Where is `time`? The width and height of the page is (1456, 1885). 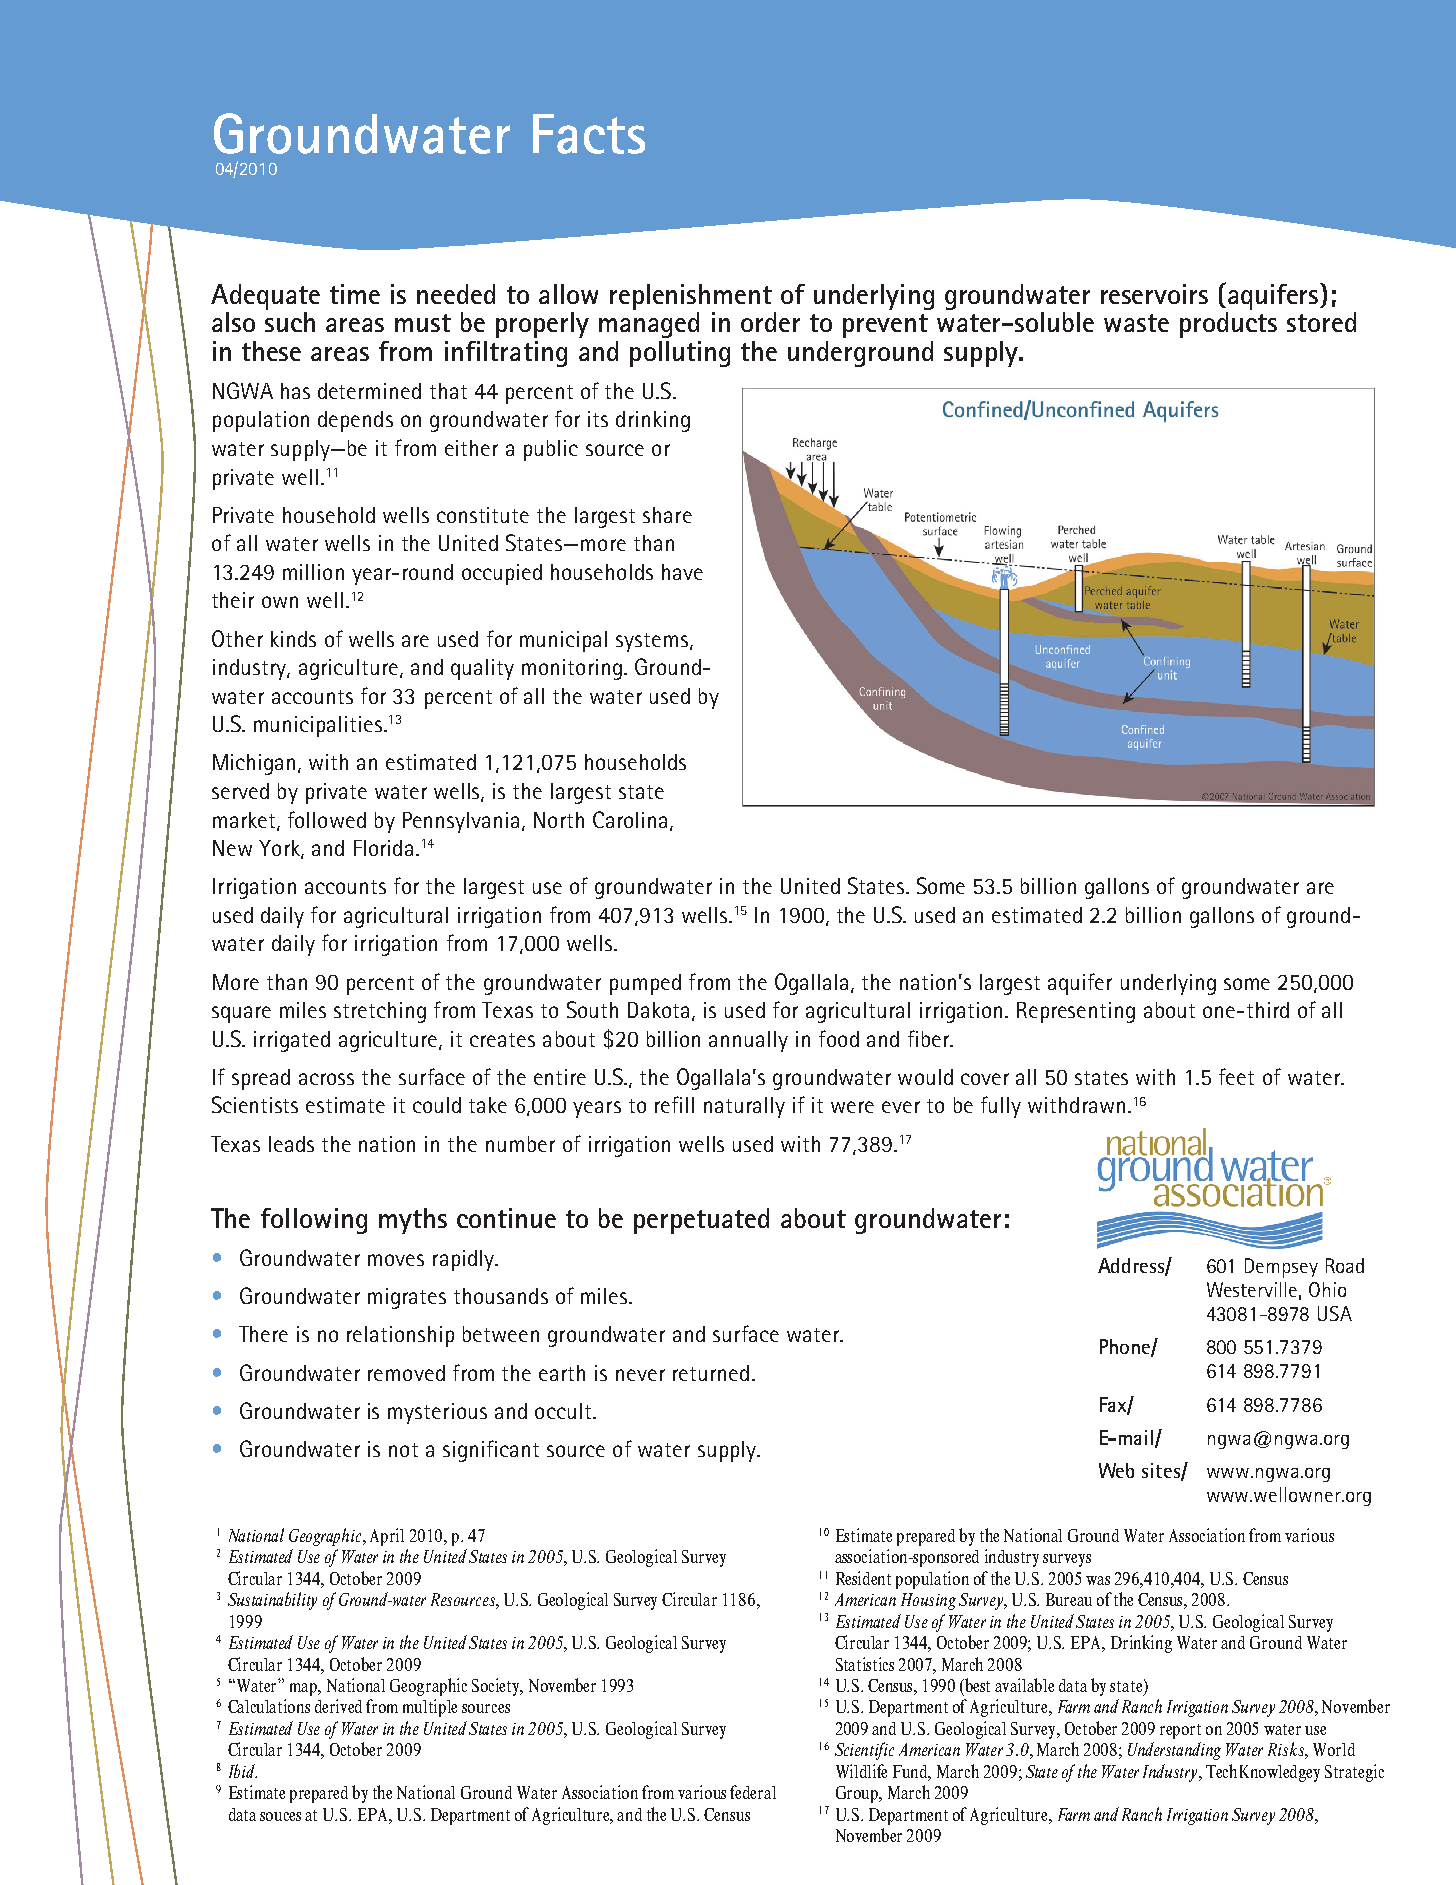 time is located at coordinates (355, 294).
